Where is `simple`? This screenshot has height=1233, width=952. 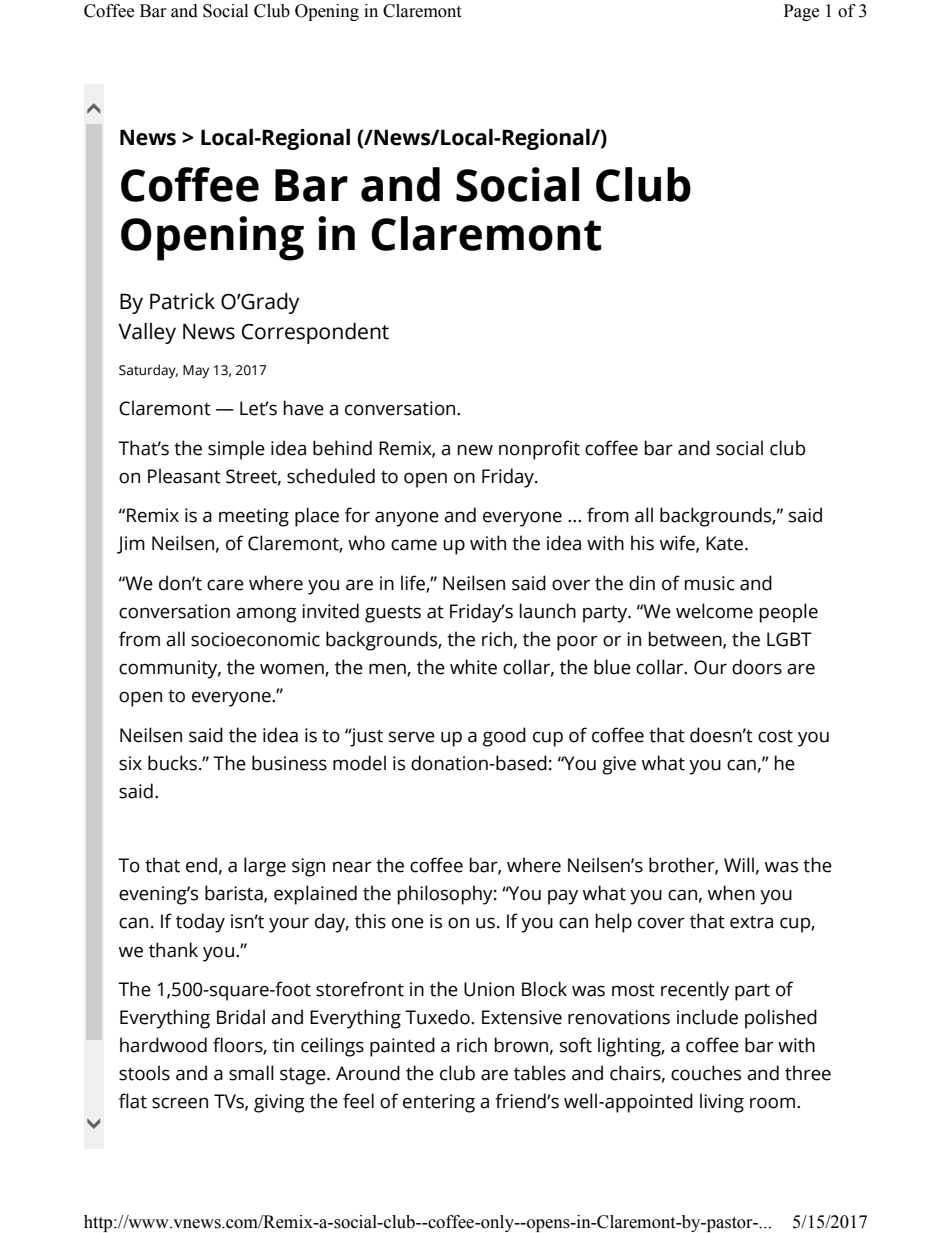 simple is located at coordinates (236, 450).
